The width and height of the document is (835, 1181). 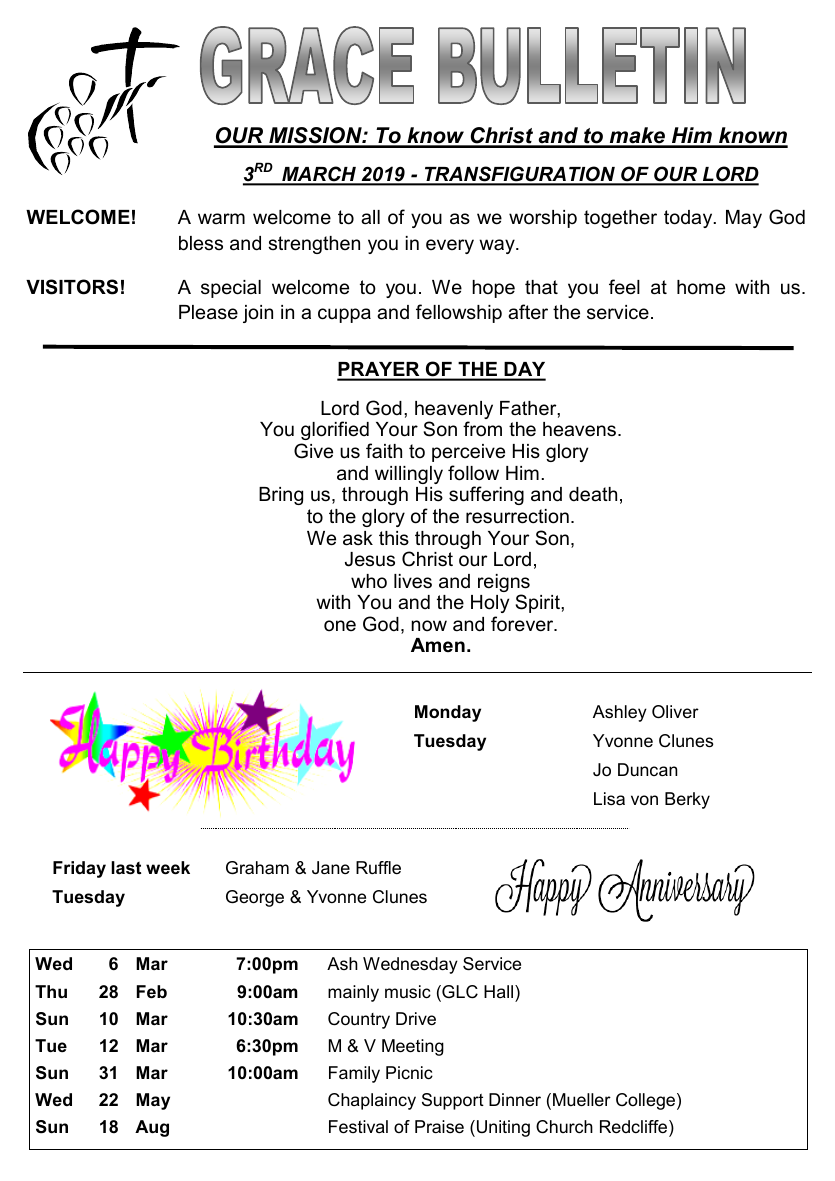 I want to click on death, so click(x=593, y=494).
